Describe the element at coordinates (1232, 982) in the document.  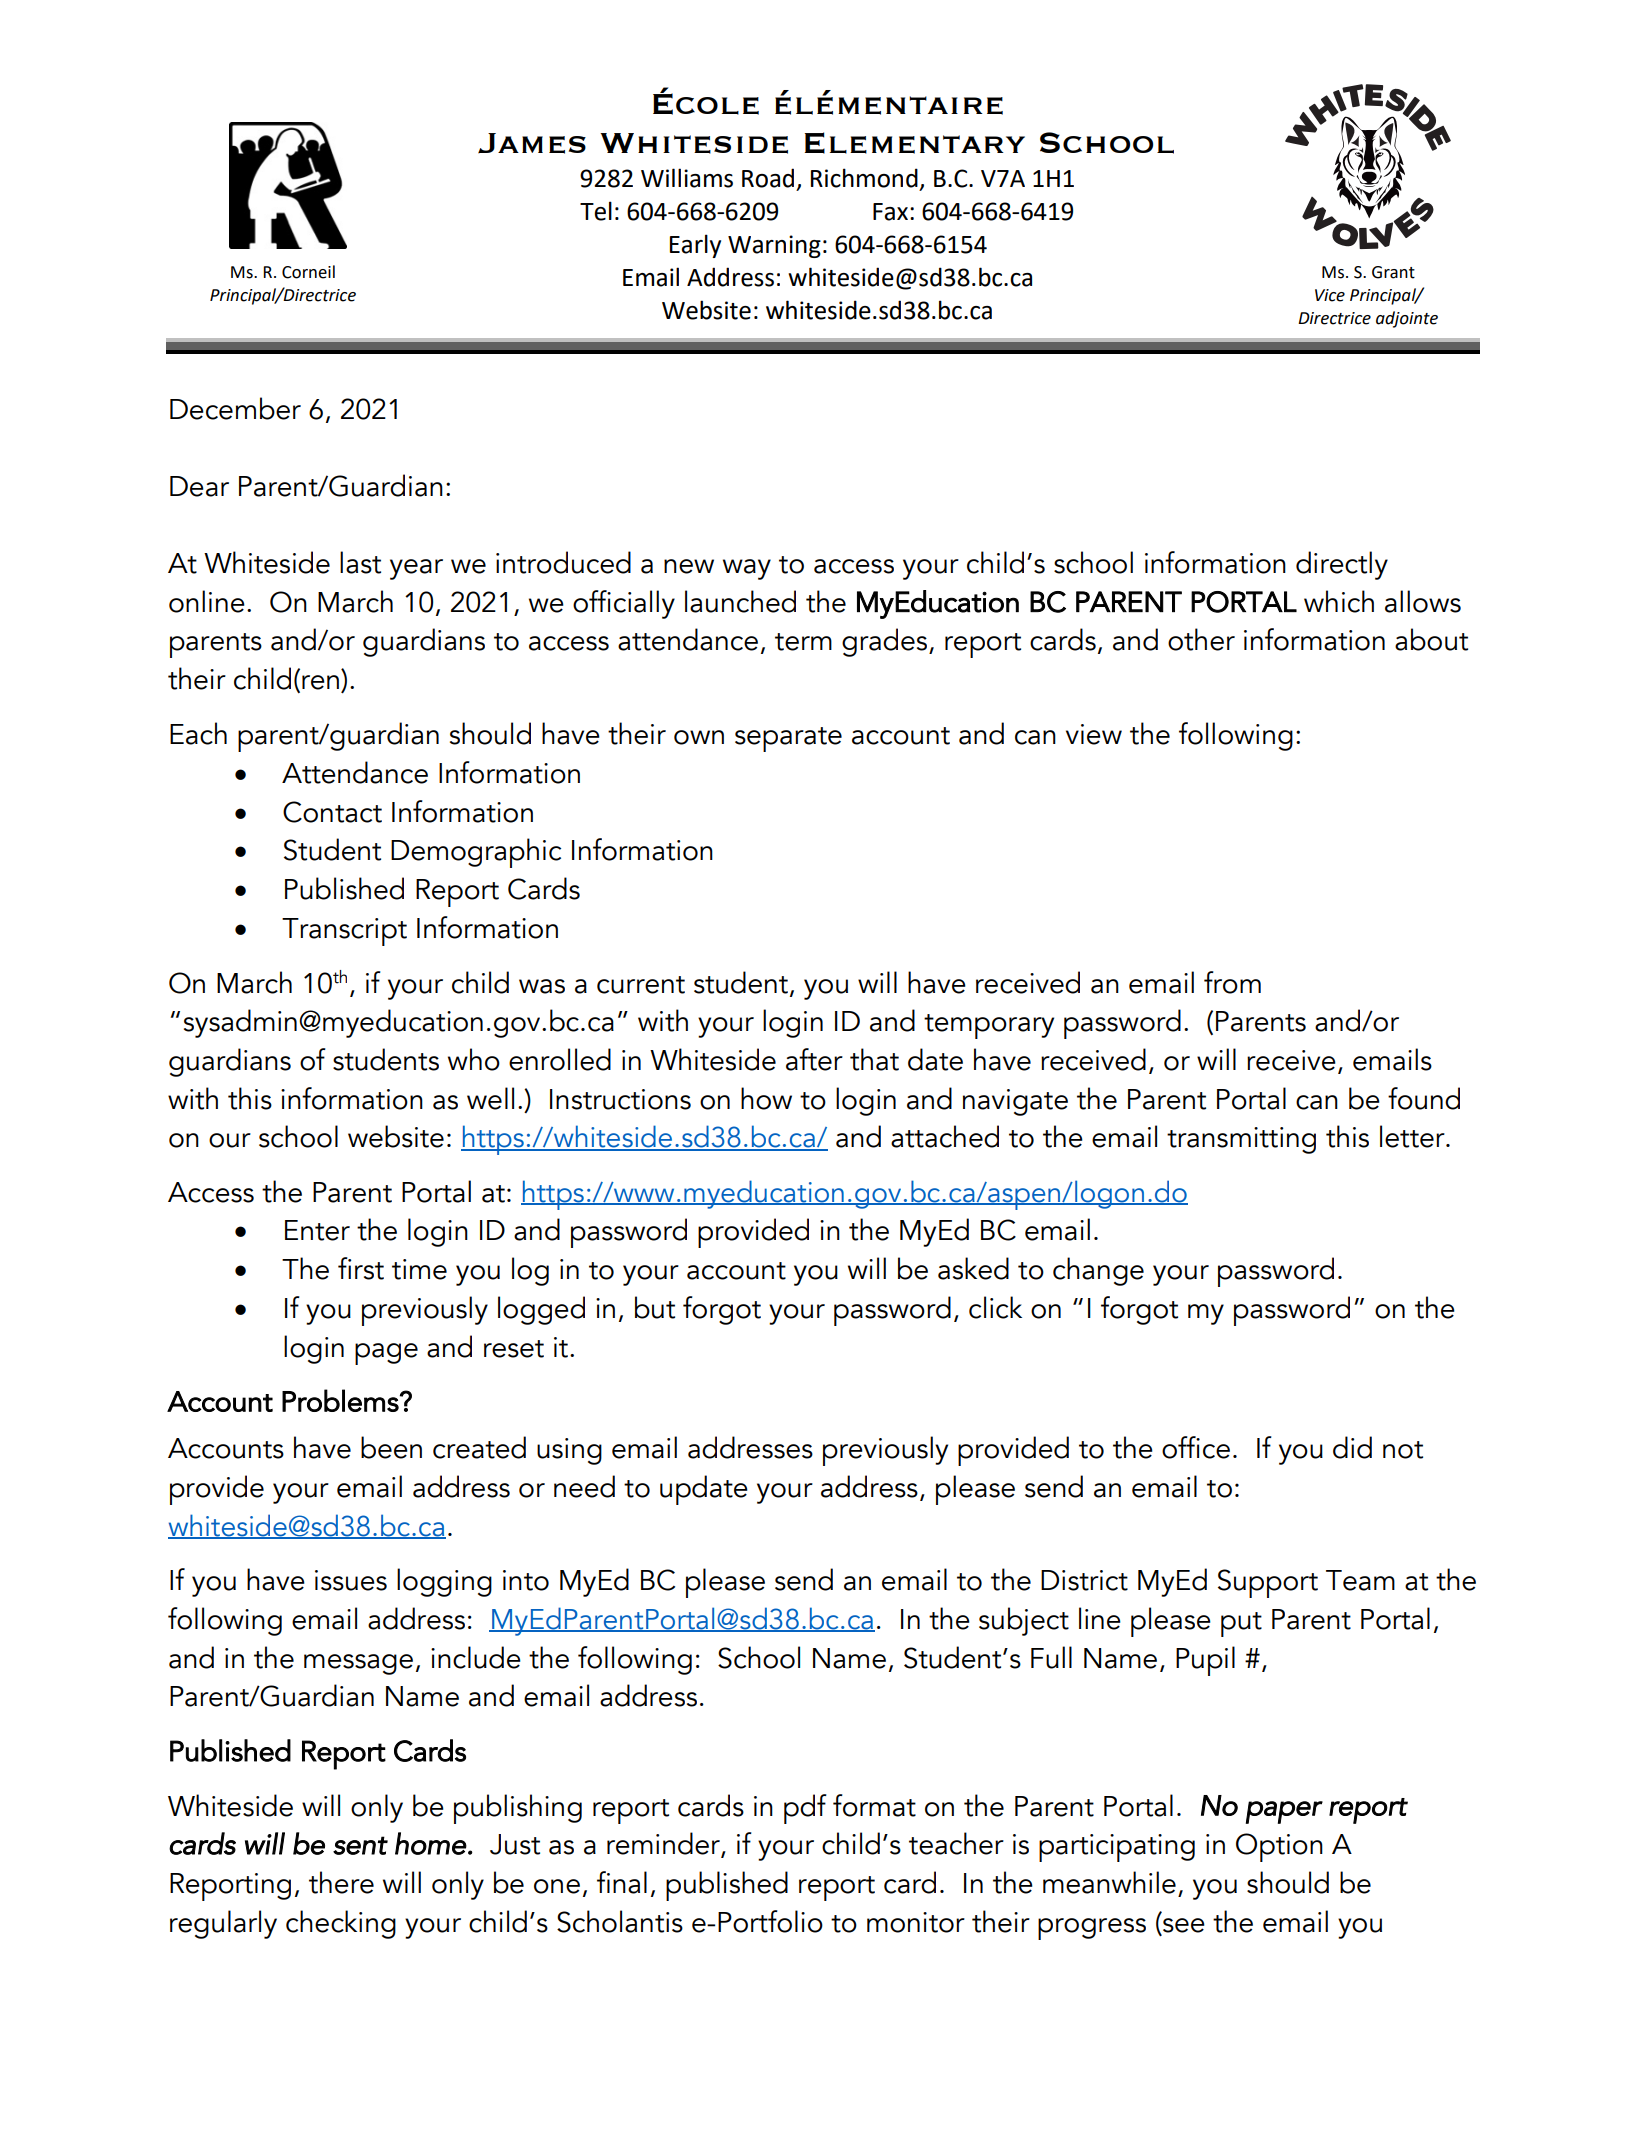
I see `from` at that location.
